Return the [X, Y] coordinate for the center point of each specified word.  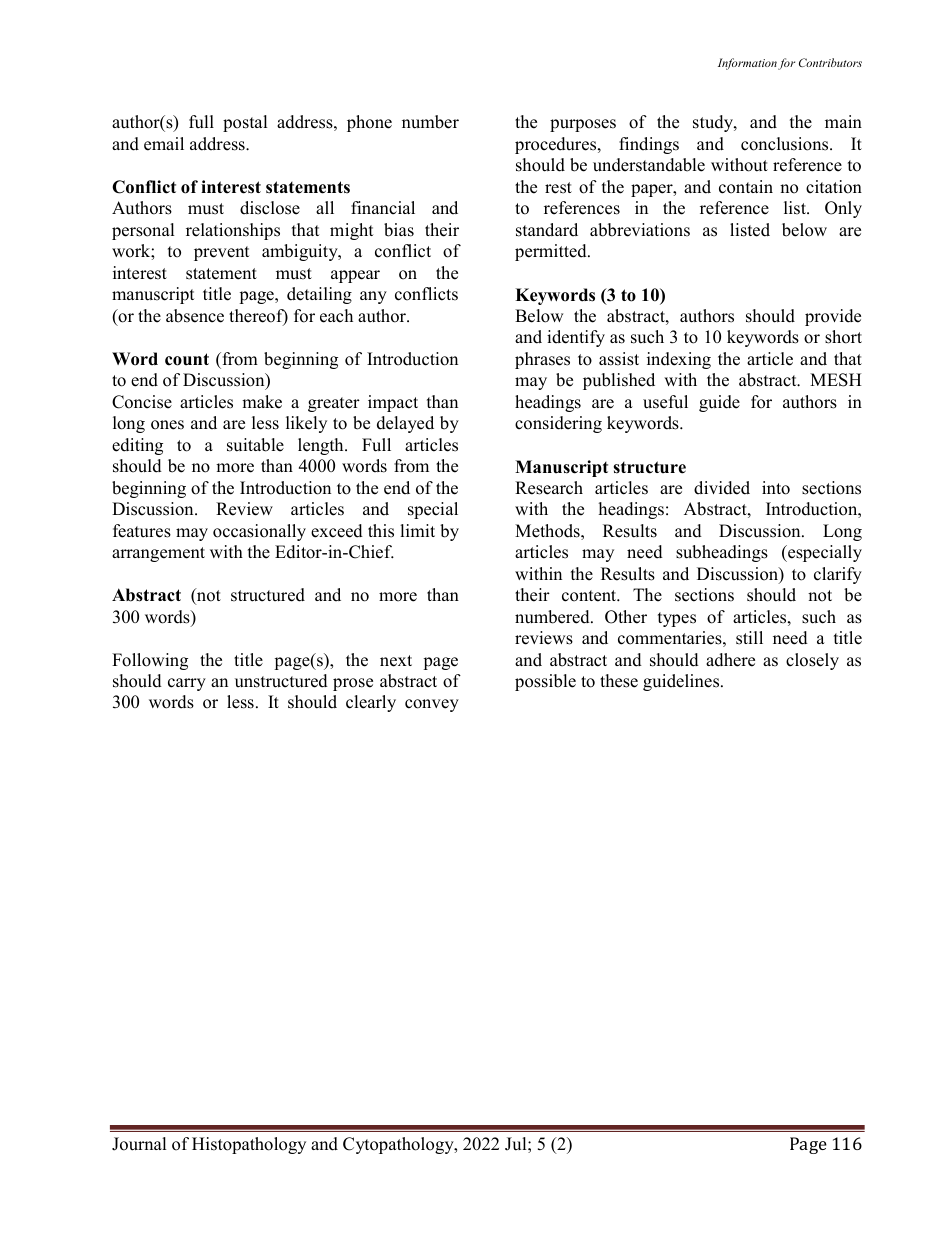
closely [812, 661]
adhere [730, 660]
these [619, 681]
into [776, 488]
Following [150, 661]
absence [195, 316]
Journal [139, 1144]
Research [549, 488]
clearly [371, 703]
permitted [552, 252]
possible [545, 682]
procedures [557, 145]
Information [747, 64]
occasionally [259, 532]
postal [245, 123]
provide [833, 317]
